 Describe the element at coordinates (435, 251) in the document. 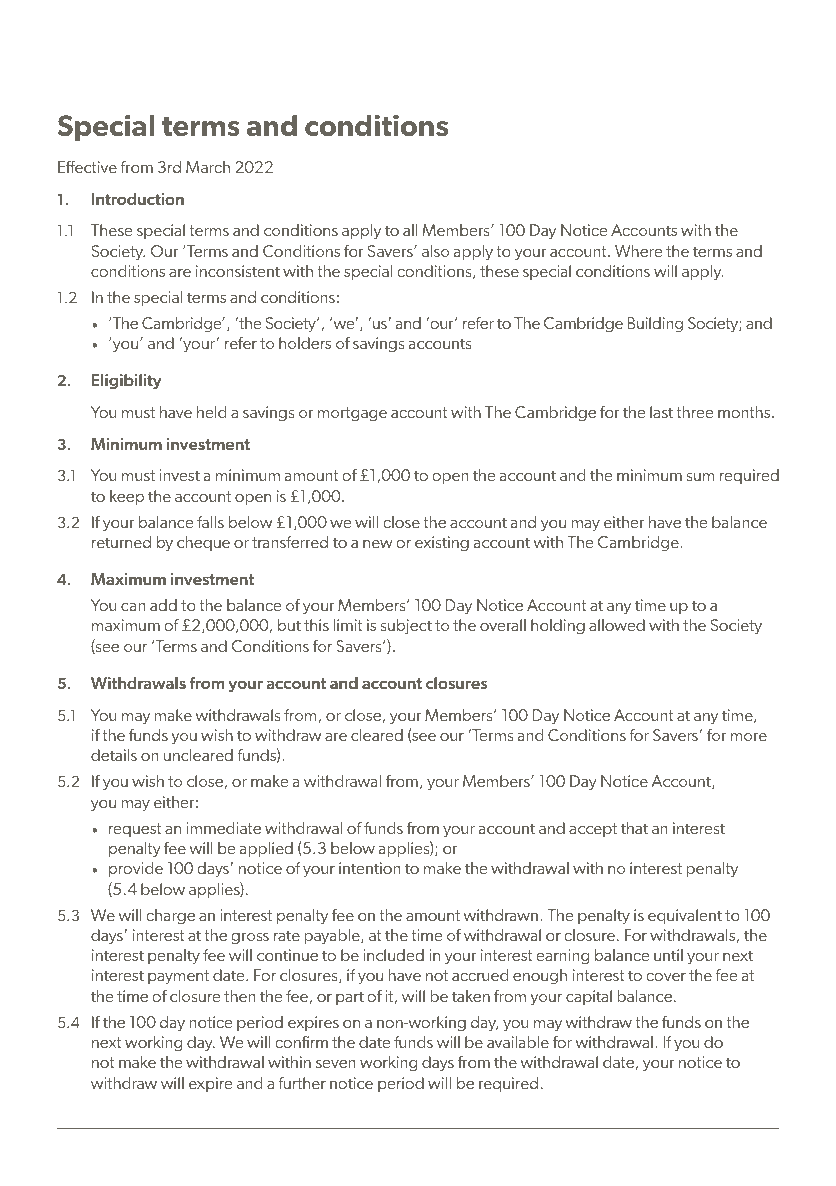

I see `also` at that location.
